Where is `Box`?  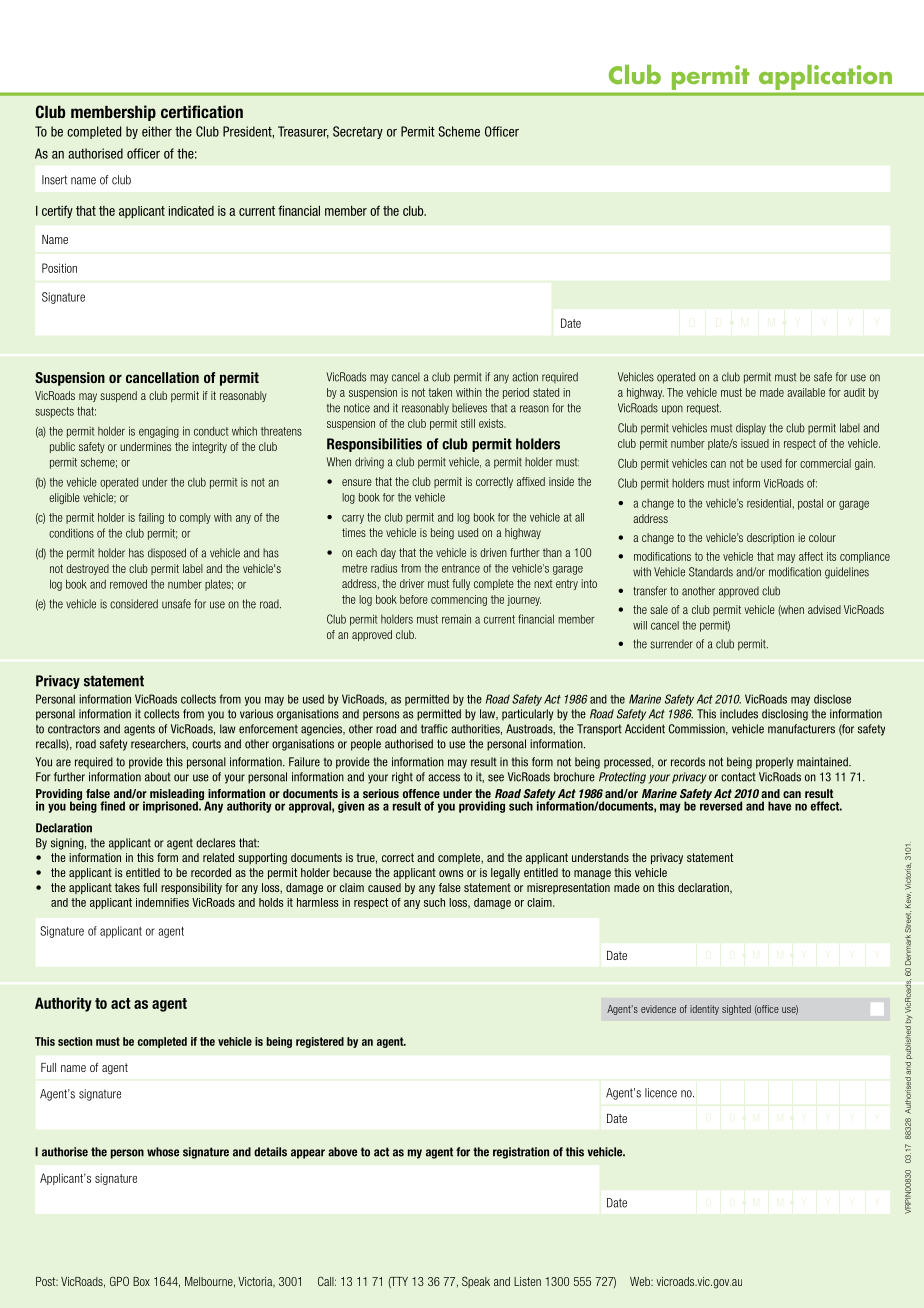 Box is located at coordinates (141, 1281).
